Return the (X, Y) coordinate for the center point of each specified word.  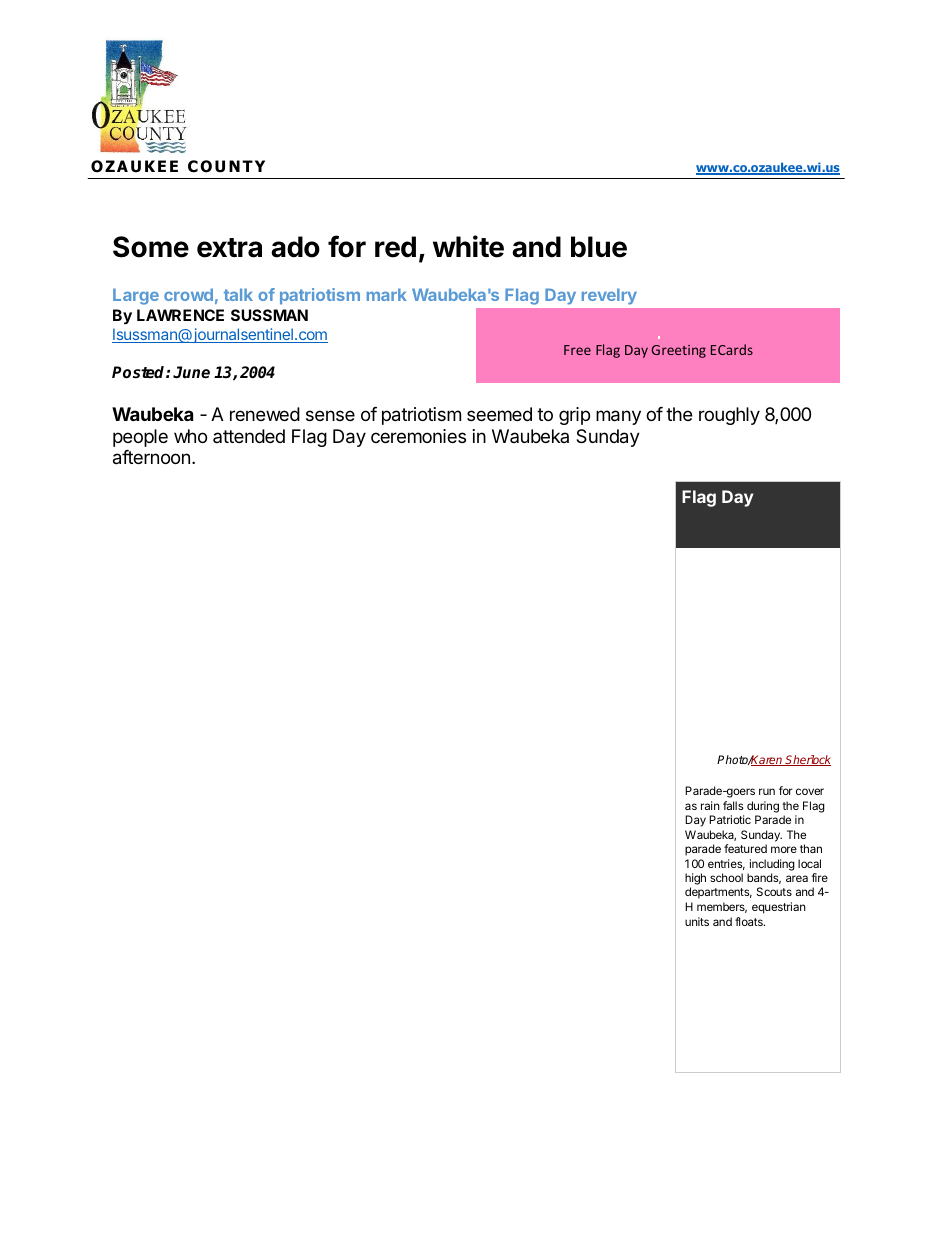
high (695, 880)
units (697, 921)
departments (718, 893)
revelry (609, 296)
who (190, 436)
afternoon (151, 457)
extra (229, 248)
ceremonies (418, 436)
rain (710, 805)
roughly (729, 416)
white (468, 246)
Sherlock (807, 760)
